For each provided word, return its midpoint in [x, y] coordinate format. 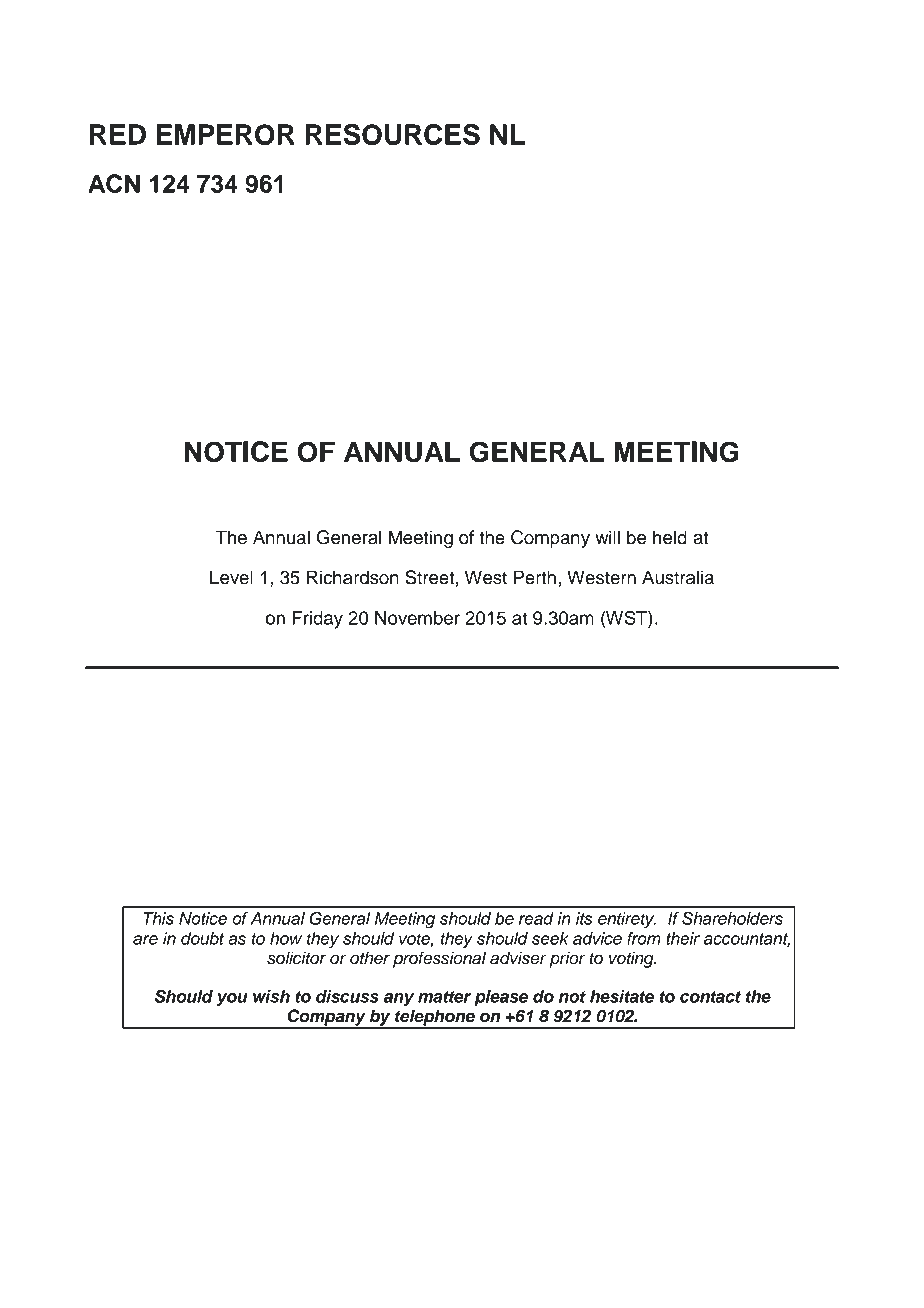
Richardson [353, 577]
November [417, 618]
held [670, 537]
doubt [202, 938]
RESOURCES [393, 134]
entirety [627, 920]
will [607, 537]
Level [231, 577]
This [158, 918]
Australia [678, 577]
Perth [535, 577]
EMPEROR [225, 134]
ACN [114, 183]
